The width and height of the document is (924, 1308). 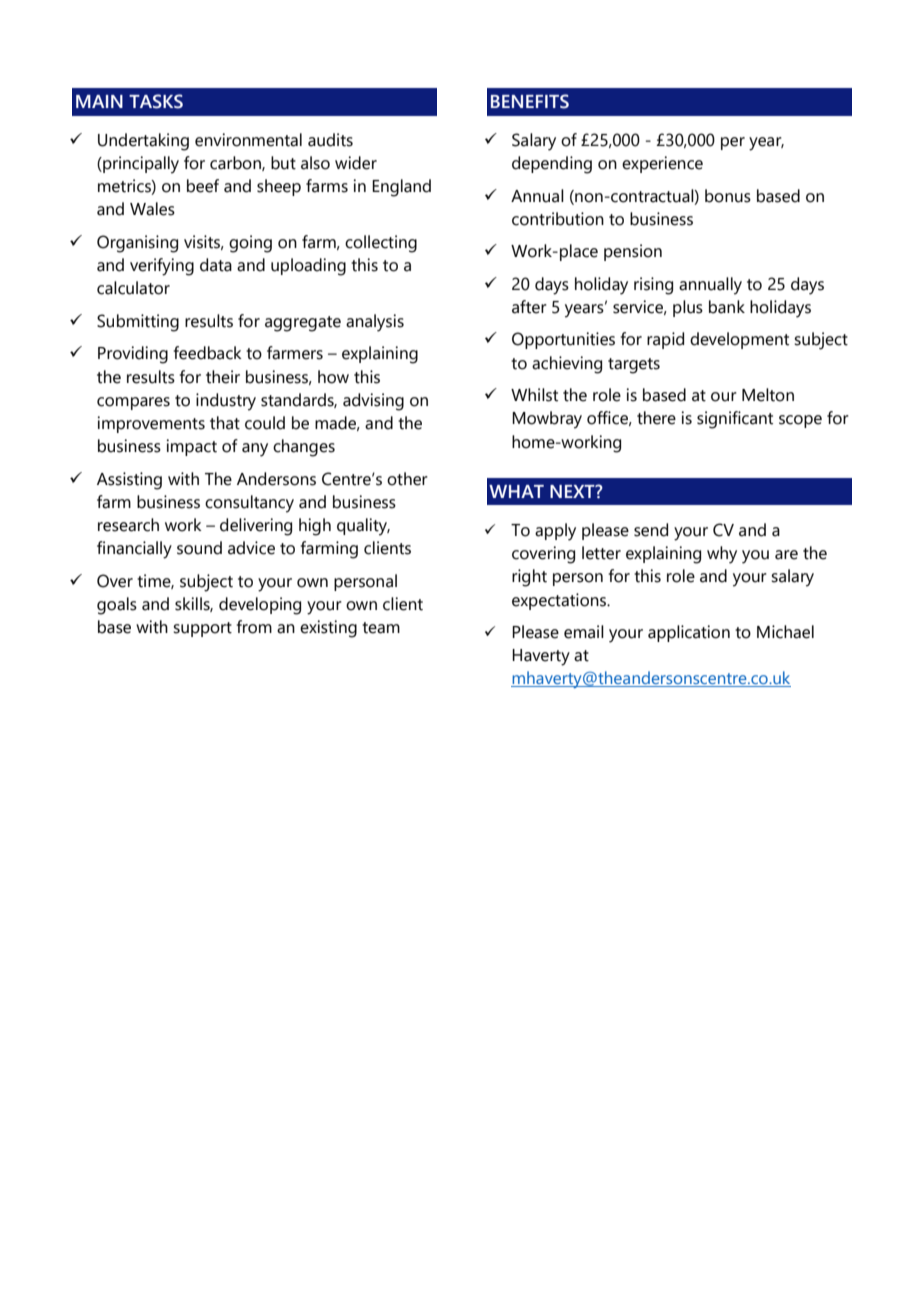 What do you see at coordinates (381, 628) in the document?
I see `team` at bounding box center [381, 628].
